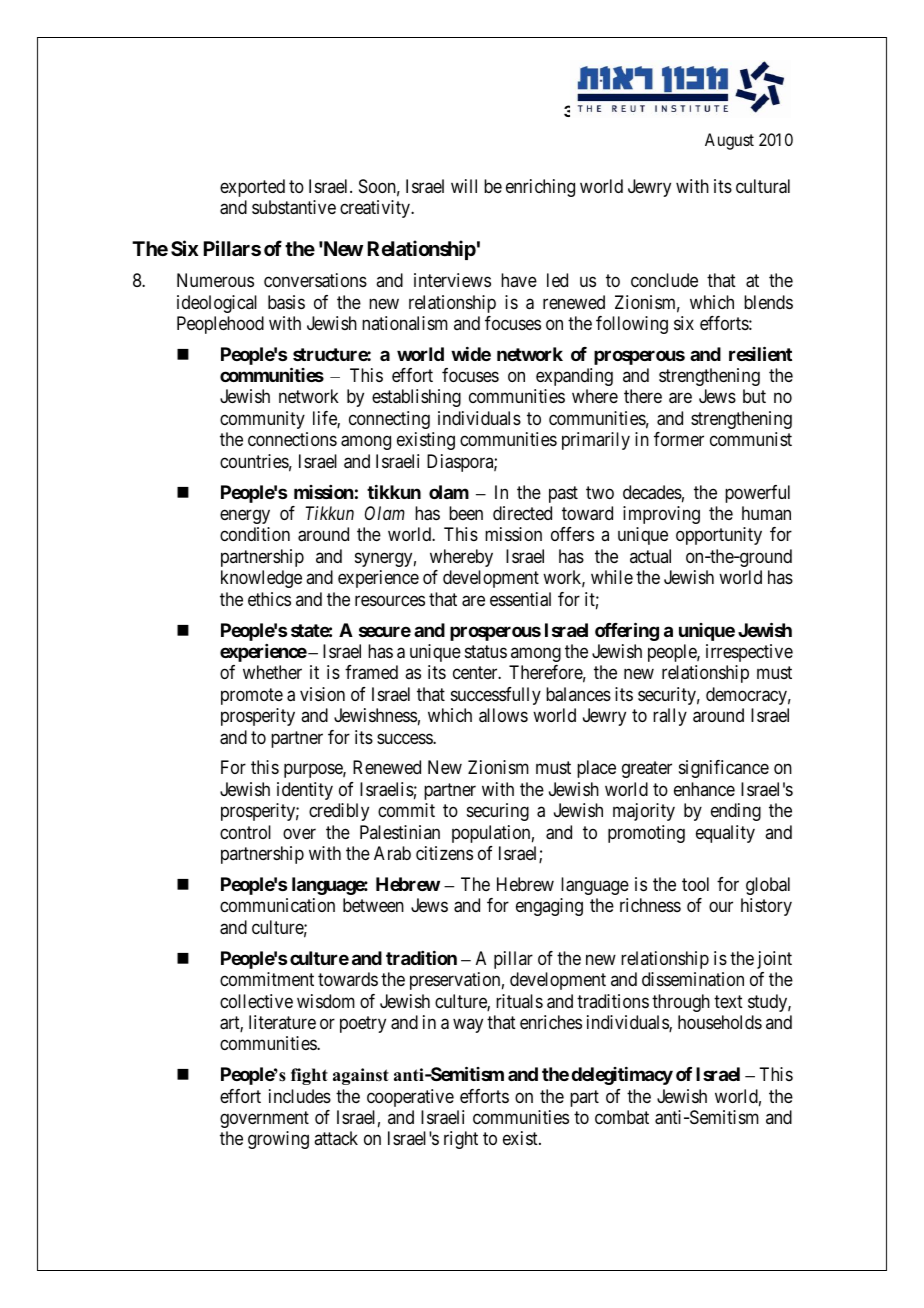 Image resolution: width=924 pixels, height=1308 pixels. Describe the element at coordinates (760, 353) in the document. I see `resilient` at that location.
